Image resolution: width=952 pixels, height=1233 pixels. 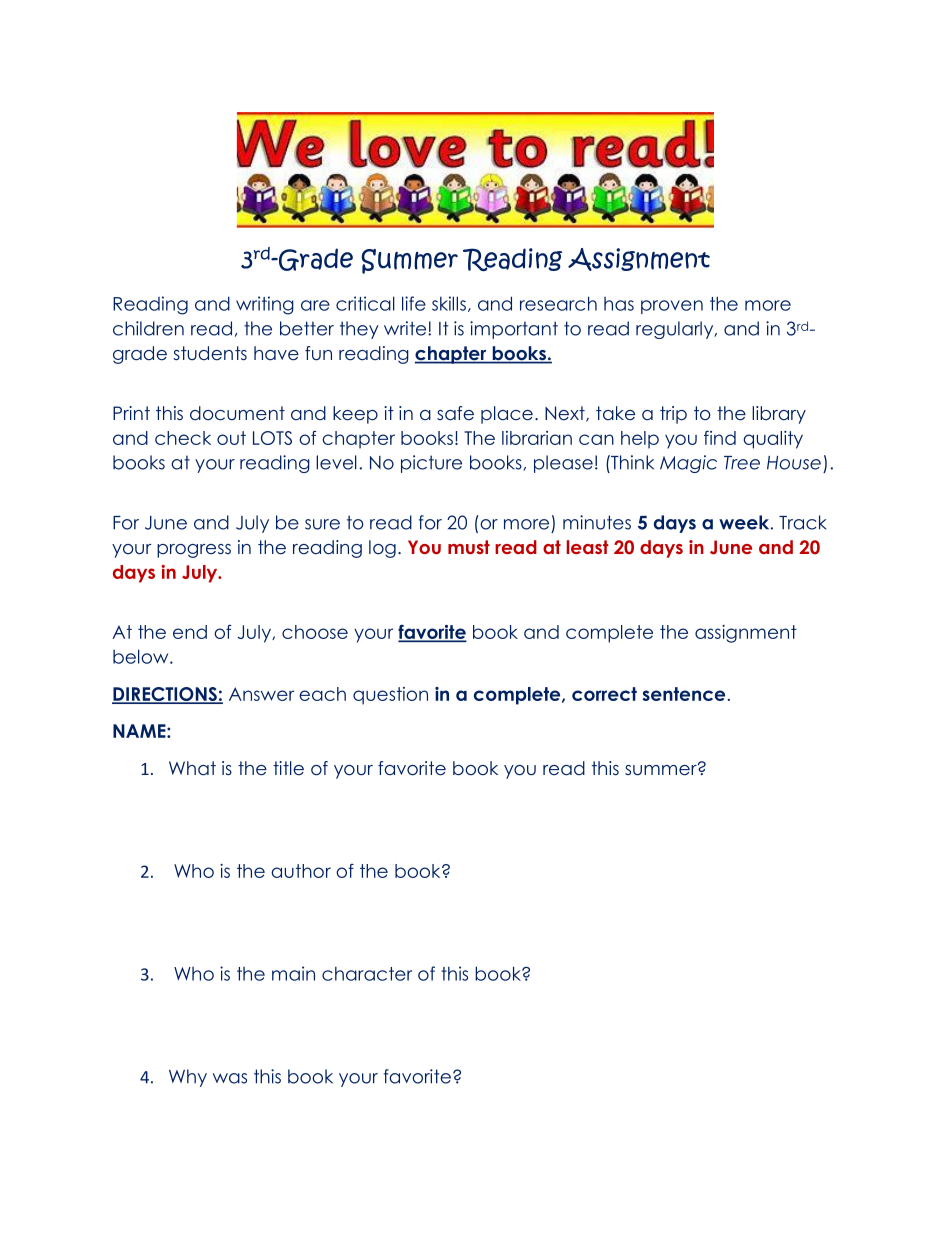 What do you see at coordinates (683, 694) in the page?
I see `sentence` at bounding box center [683, 694].
